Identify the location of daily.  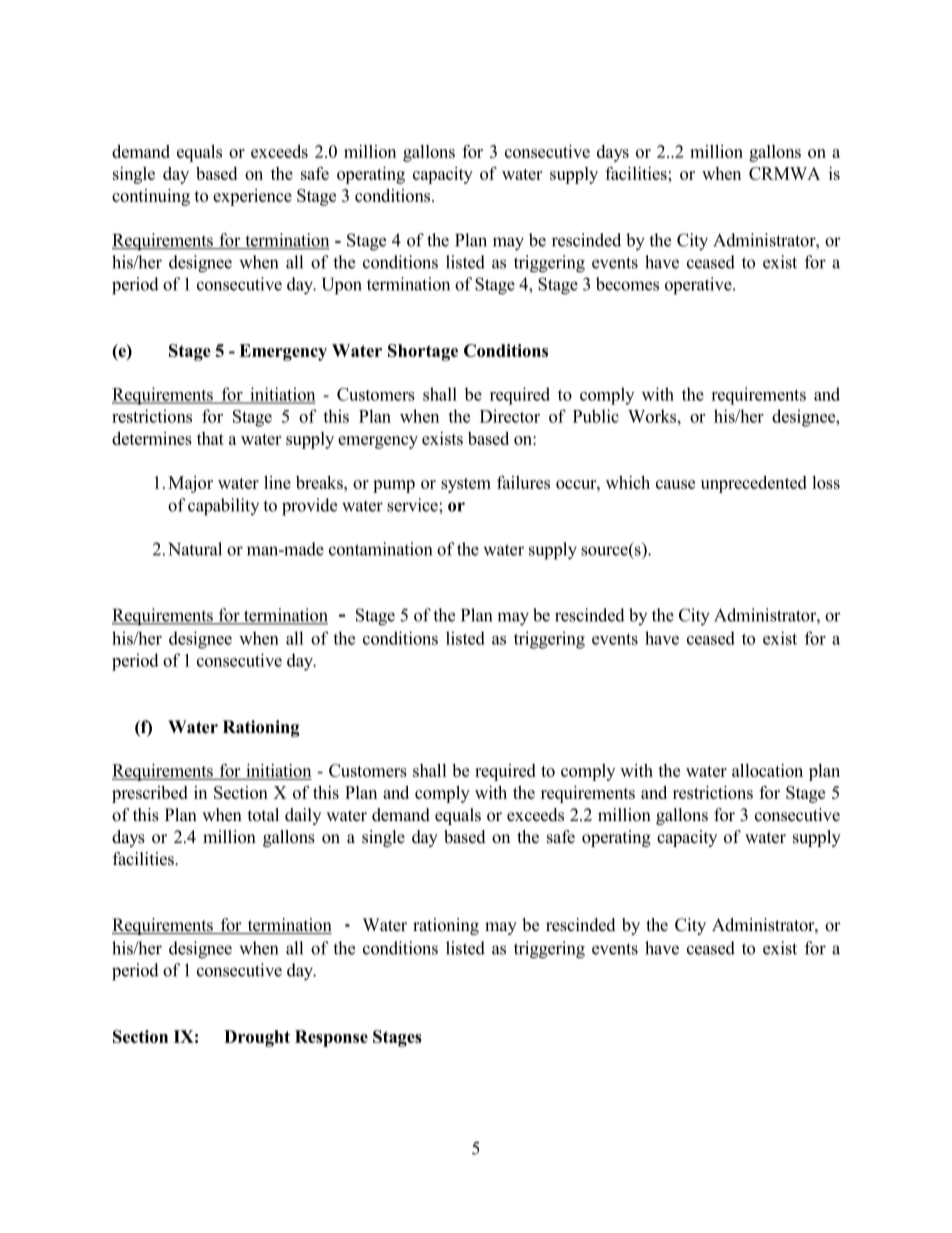
(303, 816).
